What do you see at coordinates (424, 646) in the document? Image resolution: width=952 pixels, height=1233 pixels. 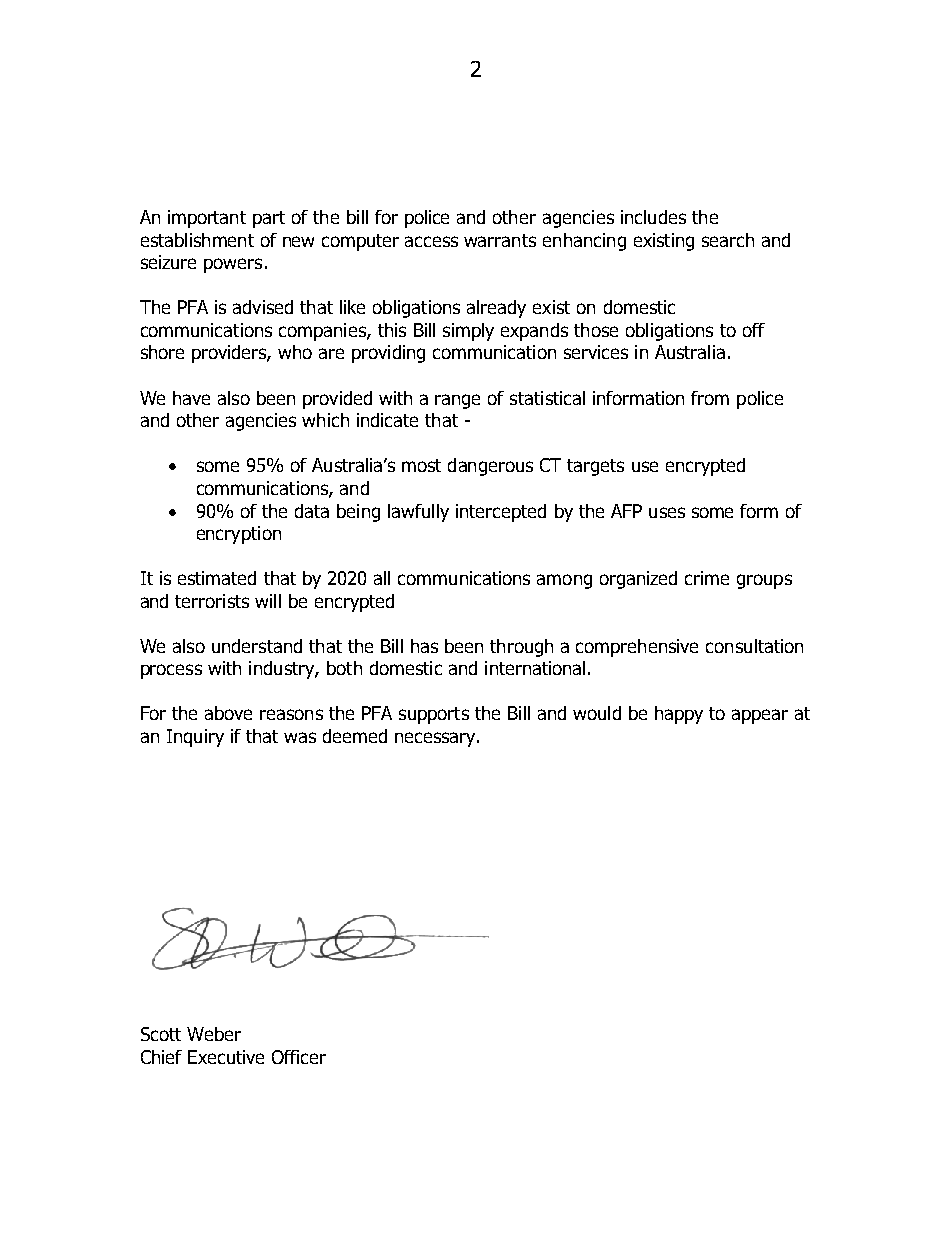 I see `has` at bounding box center [424, 646].
